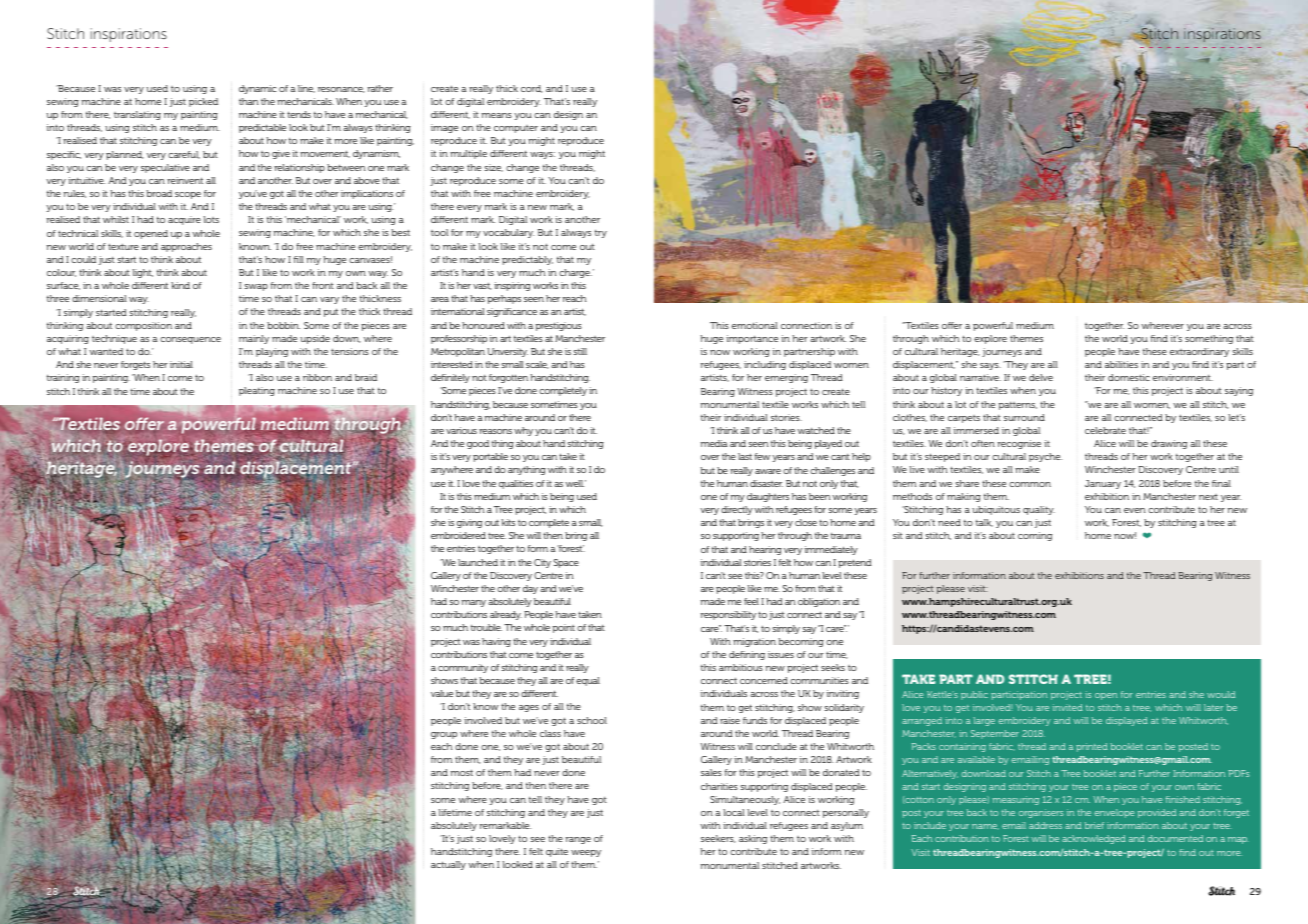 The image size is (1308, 924). Describe the element at coordinates (718, 839) in the page. I see `seekers` at that location.
